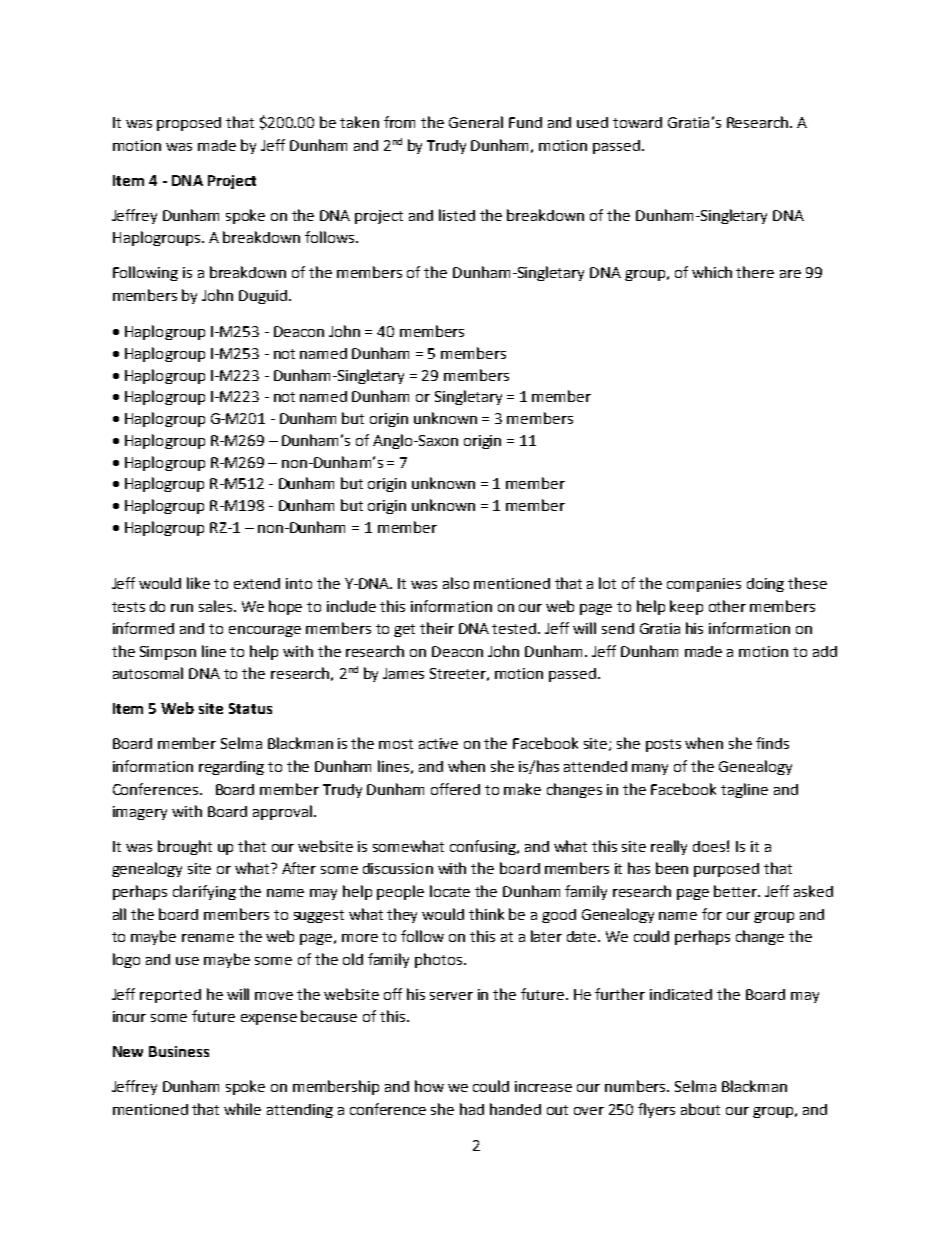  Describe the element at coordinates (242, 1109) in the screenshot. I see `while` at that location.
